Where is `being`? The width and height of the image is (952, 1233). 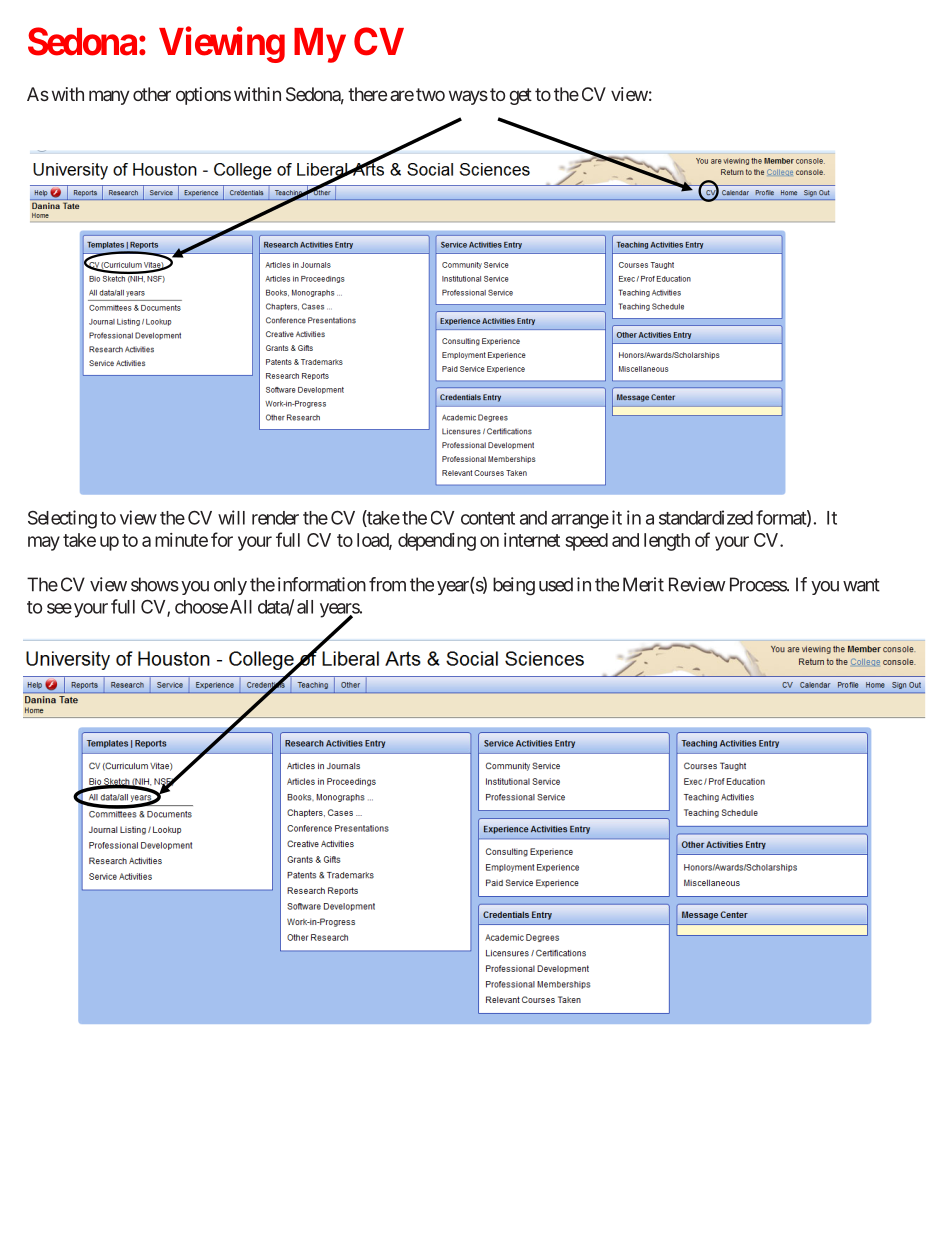 being is located at coordinates (514, 586).
